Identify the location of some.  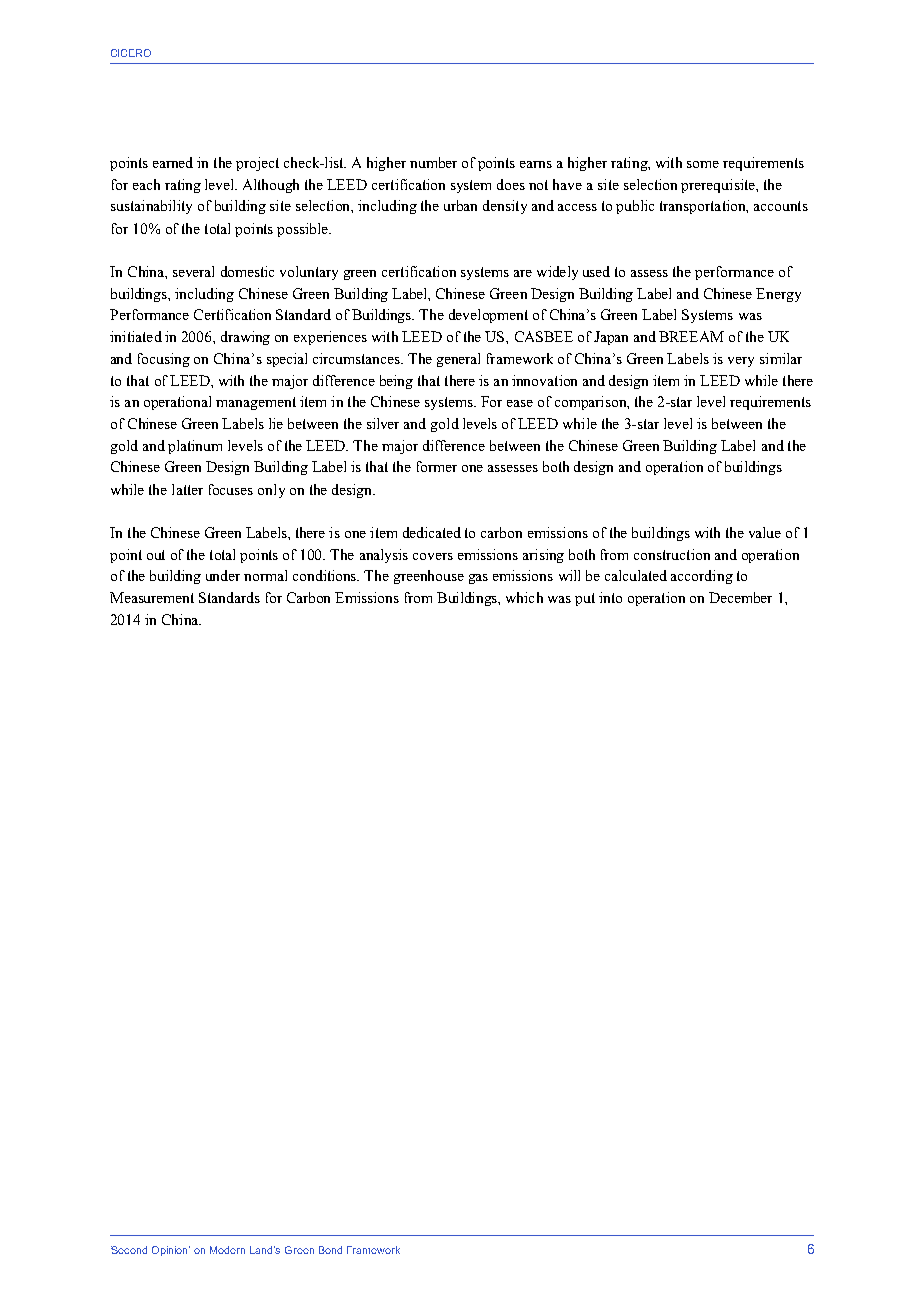
(703, 164).
